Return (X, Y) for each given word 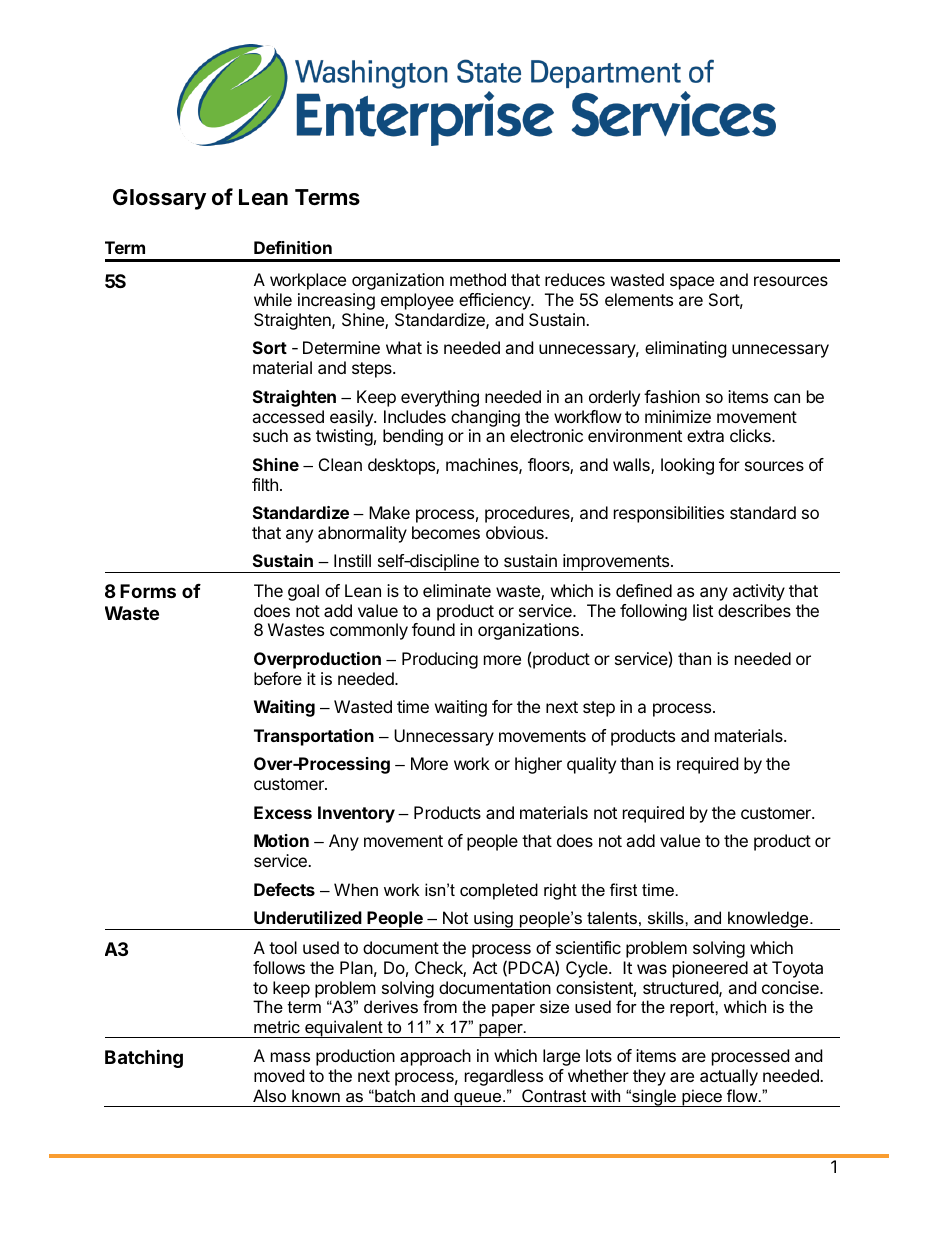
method (478, 279)
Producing (440, 660)
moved (279, 1075)
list (703, 610)
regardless (504, 1077)
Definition (293, 247)
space (692, 283)
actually (729, 1077)
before (278, 678)
